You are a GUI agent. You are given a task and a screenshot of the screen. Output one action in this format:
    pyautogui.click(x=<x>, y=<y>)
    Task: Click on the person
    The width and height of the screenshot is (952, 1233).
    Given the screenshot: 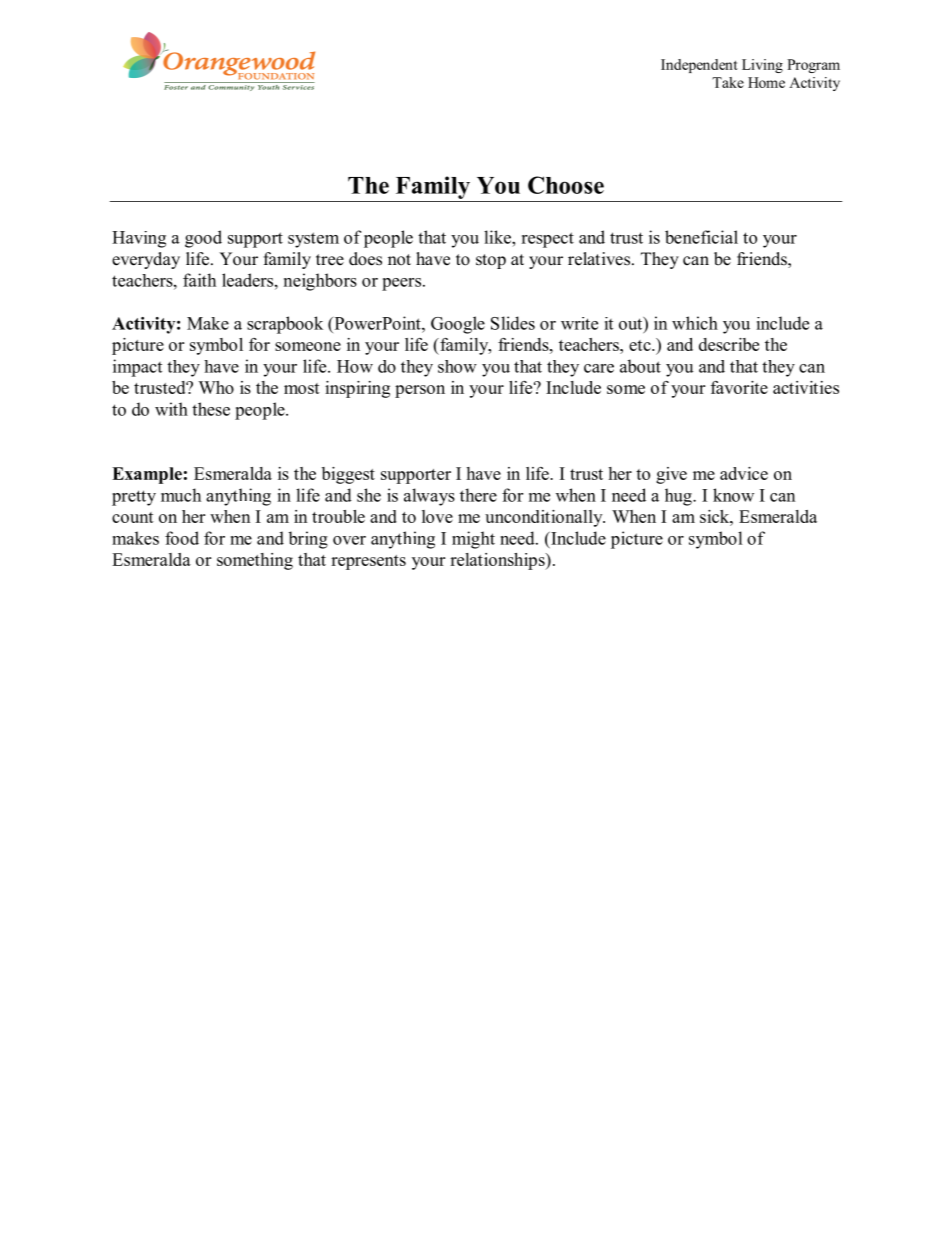 What is the action you would take?
    pyautogui.click(x=420, y=391)
